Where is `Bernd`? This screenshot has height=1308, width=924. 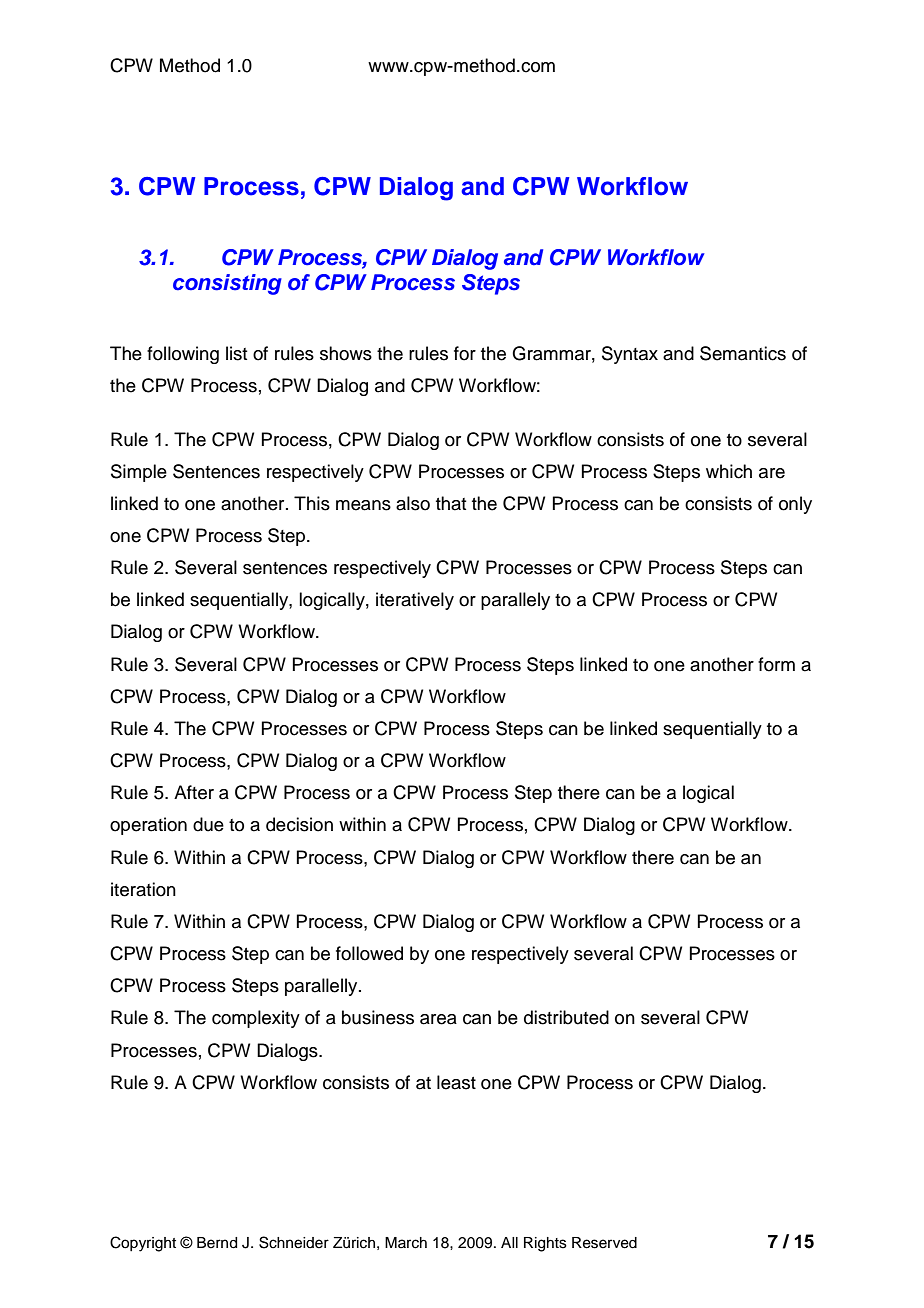
Bernd is located at coordinates (217, 1243).
